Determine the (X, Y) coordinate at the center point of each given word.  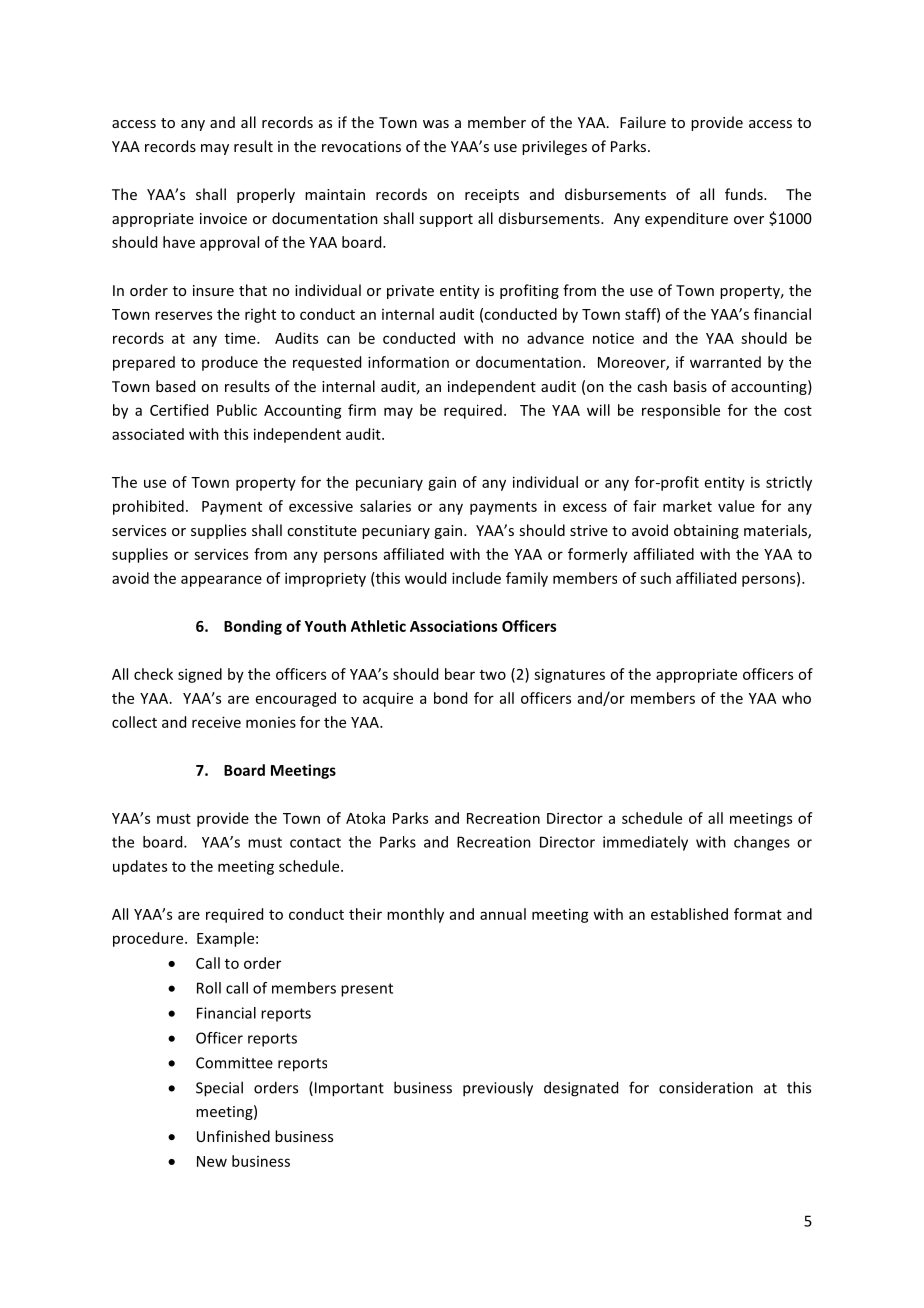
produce (230, 363)
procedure (149, 939)
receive (216, 722)
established (689, 914)
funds (745, 194)
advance (555, 338)
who (796, 698)
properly (266, 195)
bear (460, 674)
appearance (221, 581)
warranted (725, 362)
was (436, 124)
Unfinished (233, 1136)
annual (503, 914)
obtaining (706, 531)
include (476, 578)
